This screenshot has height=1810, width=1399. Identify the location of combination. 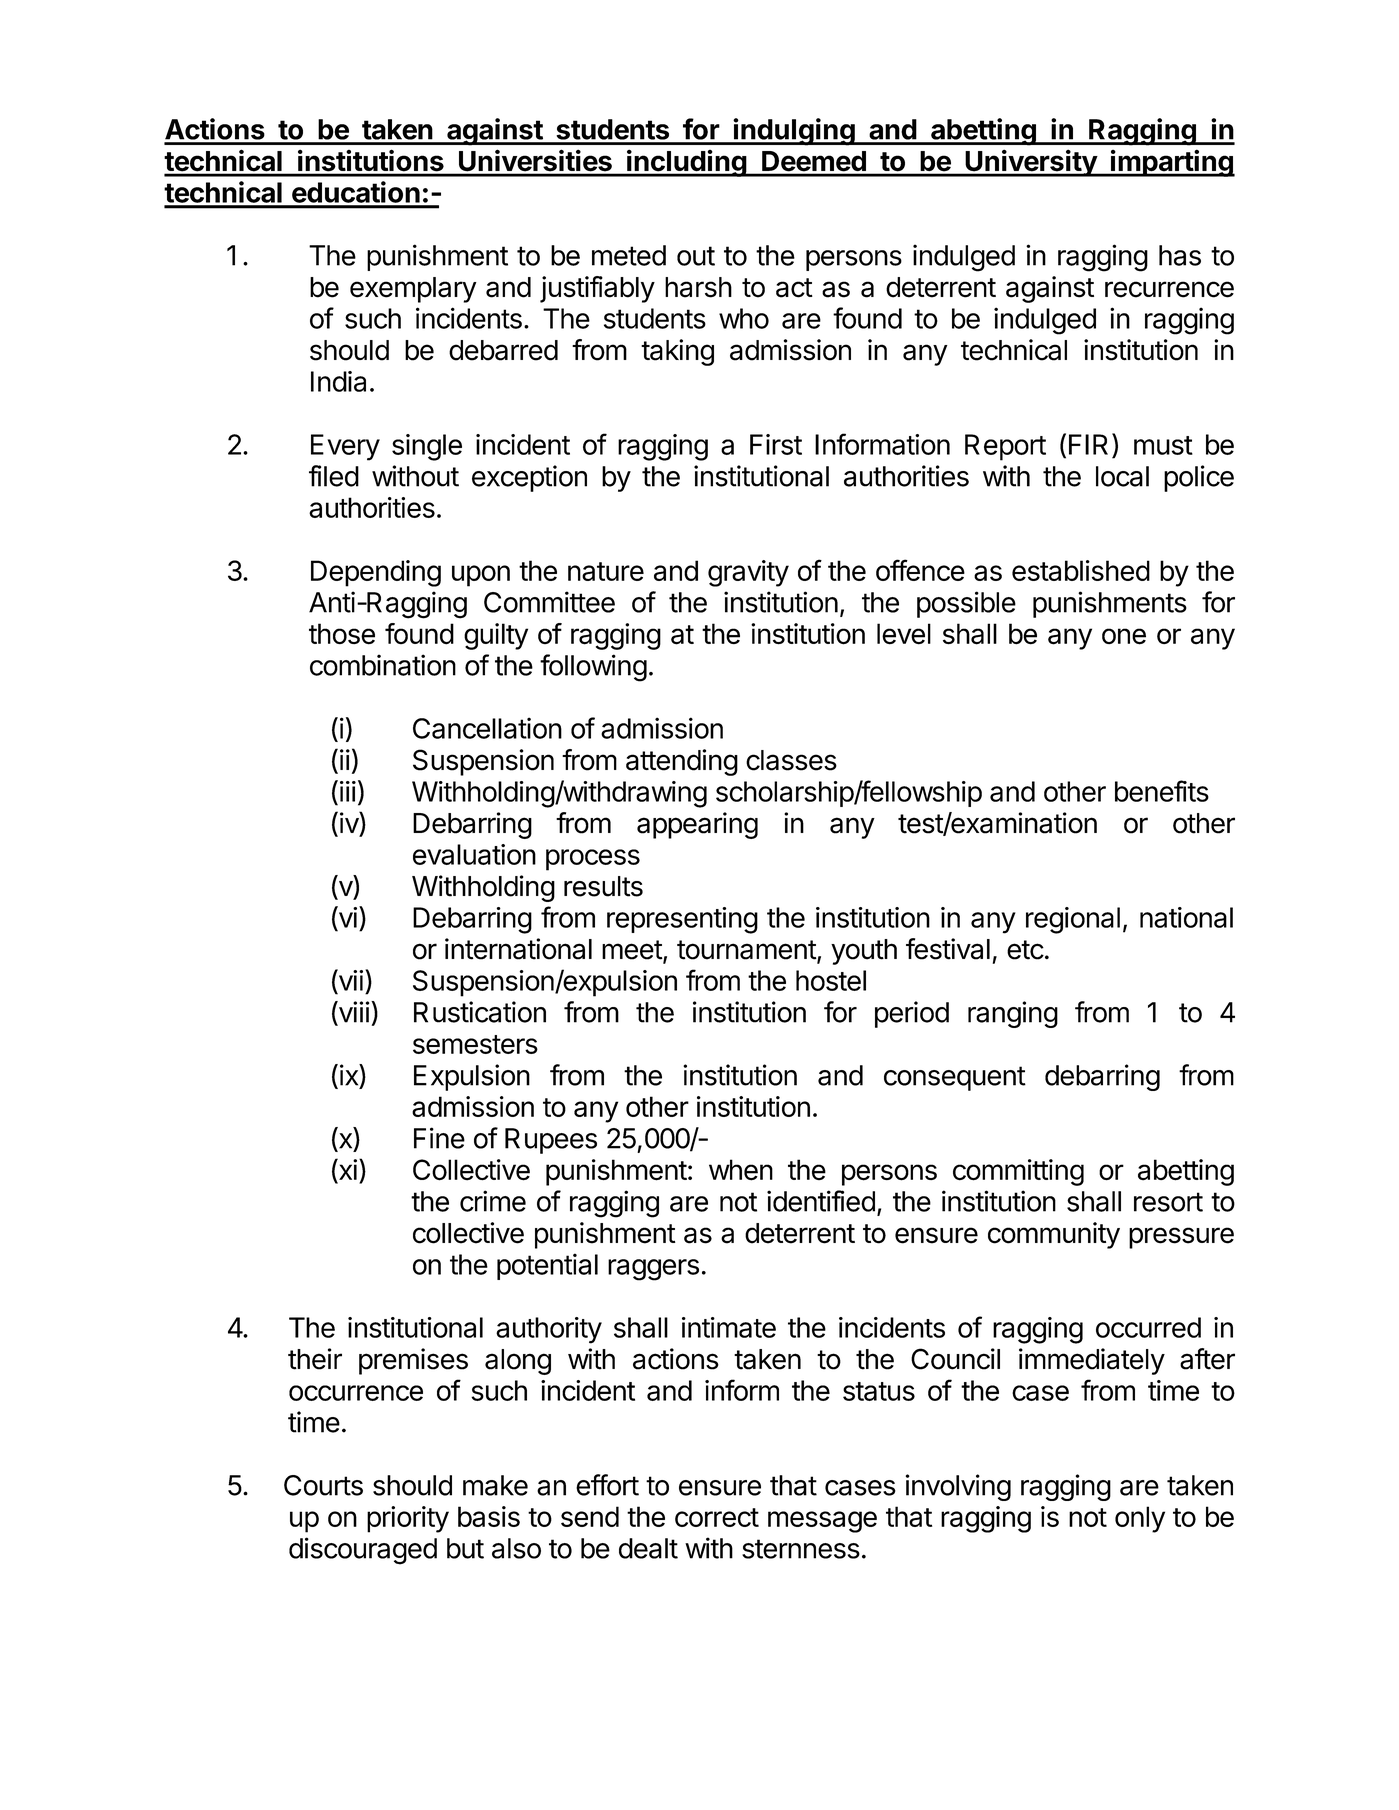
(383, 665).
